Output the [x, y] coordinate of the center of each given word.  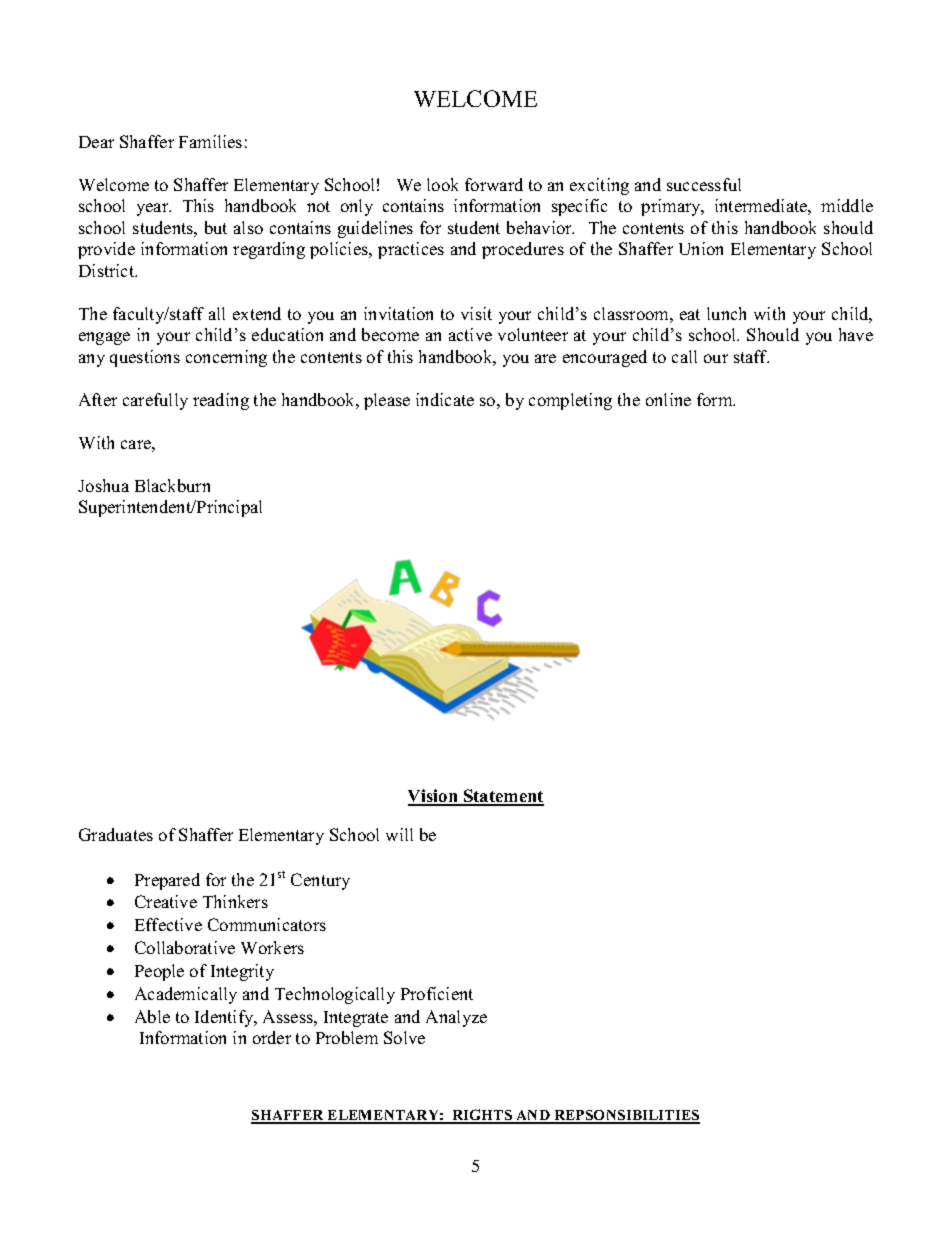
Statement [503, 797]
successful [704, 184]
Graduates [116, 834]
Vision [434, 797]
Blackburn [172, 485]
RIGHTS [482, 1116]
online [668, 399]
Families [210, 141]
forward [494, 184]
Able [152, 1016]
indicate [445, 399]
